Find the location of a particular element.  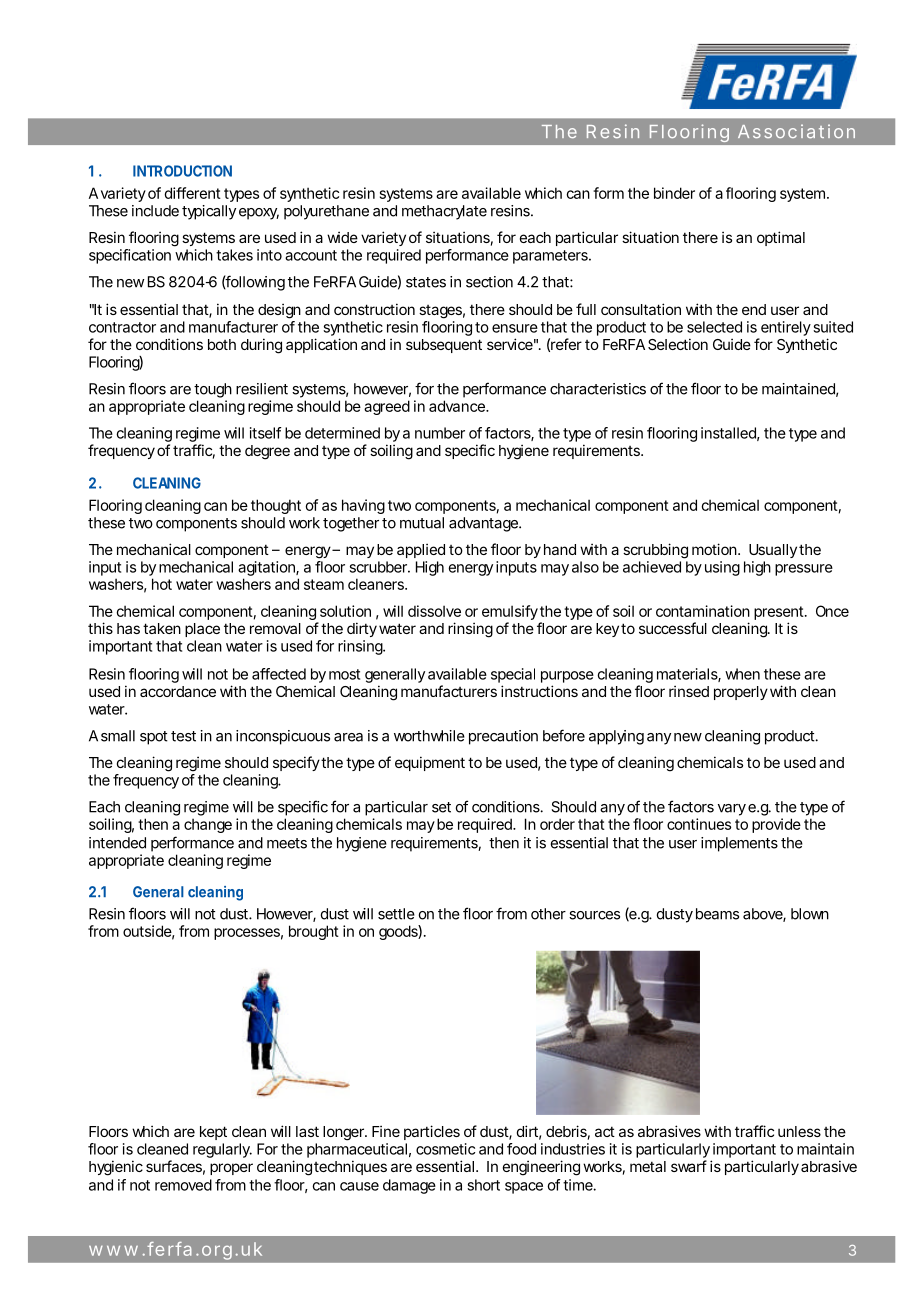

when is located at coordinates (742, 674).
